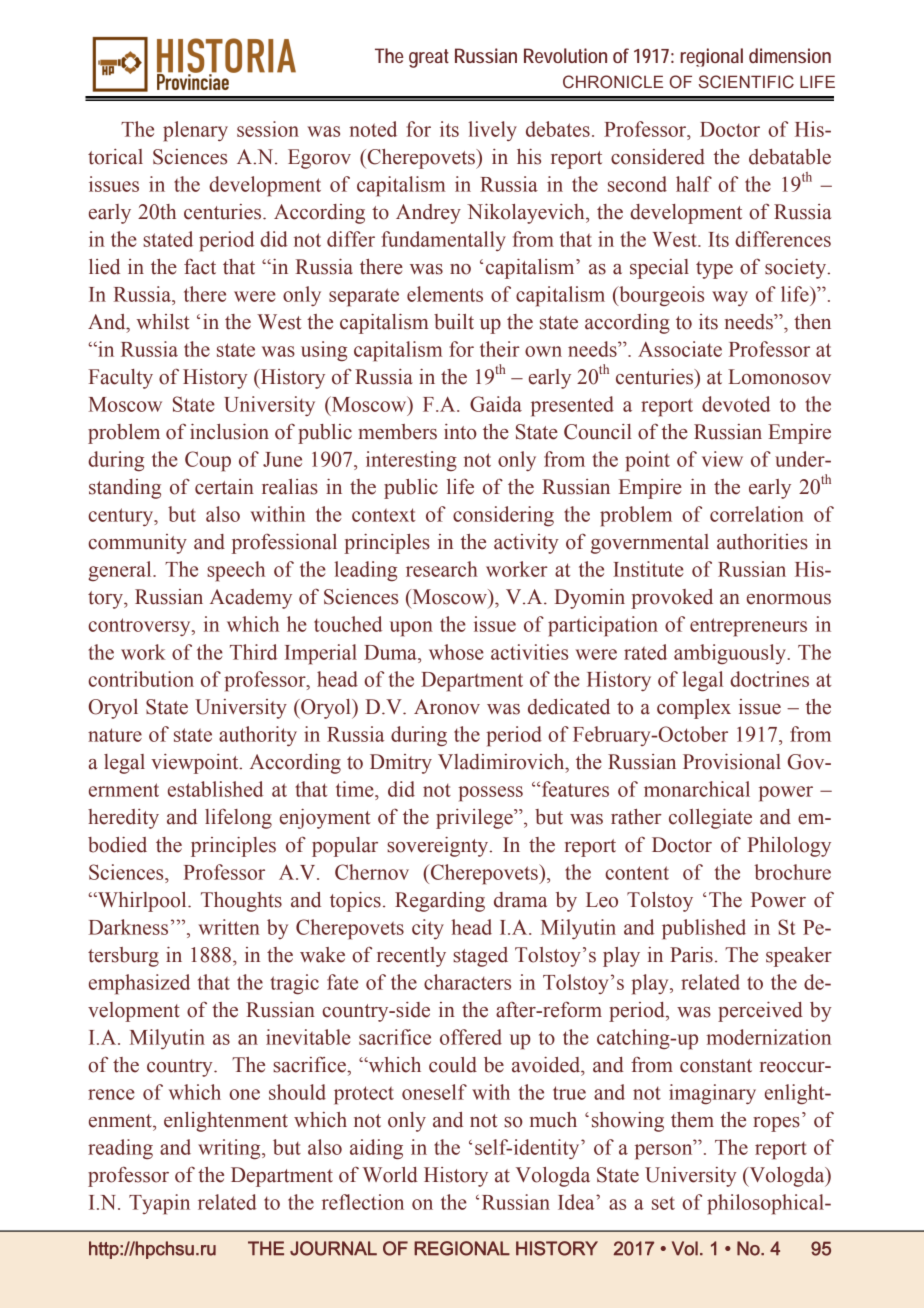 Image resolution: width=924 pixels, height=1308 pixels. I want to click on ambiguously, so click(730, 654).
